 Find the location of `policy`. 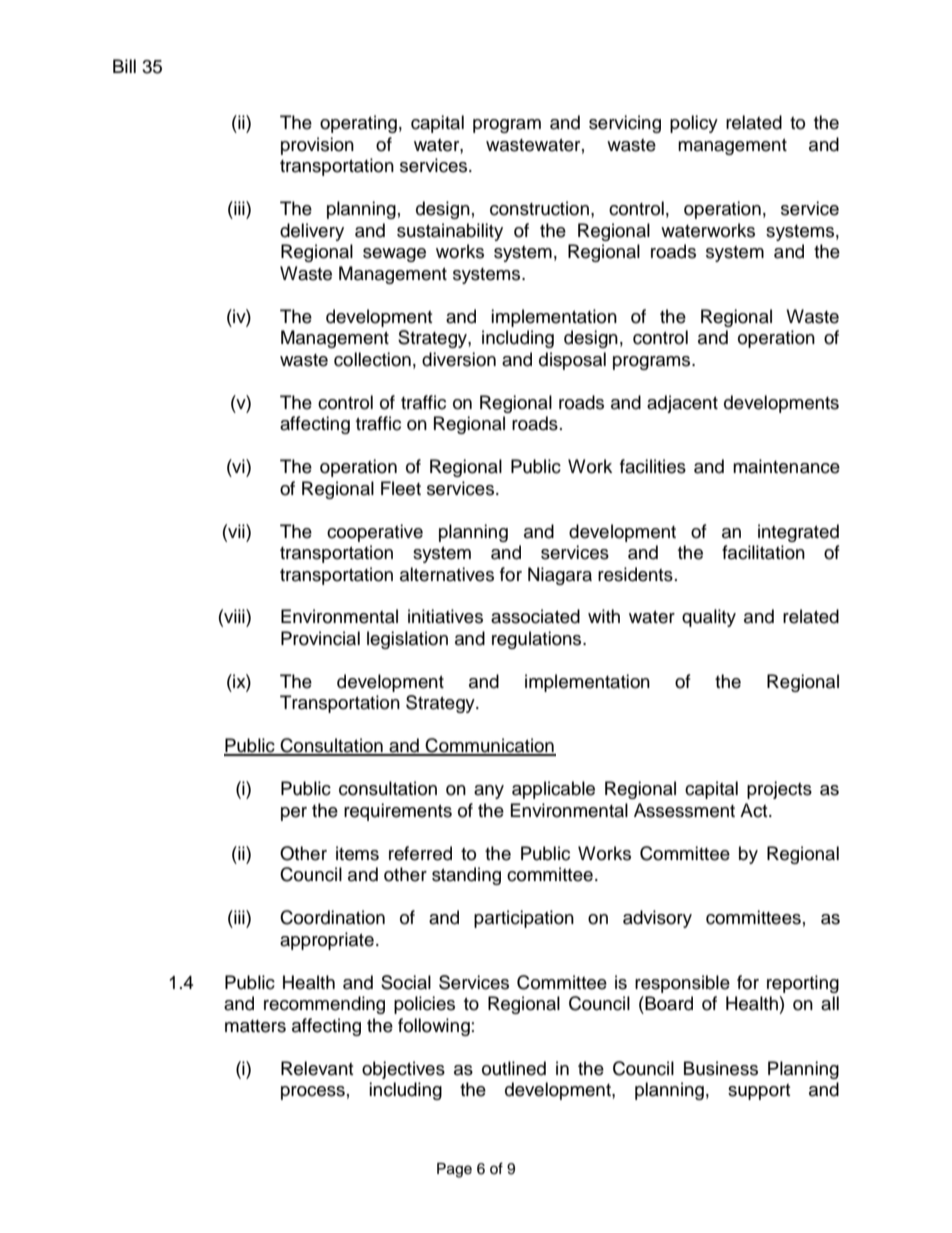

policy is located at coordinates (694, 124).
